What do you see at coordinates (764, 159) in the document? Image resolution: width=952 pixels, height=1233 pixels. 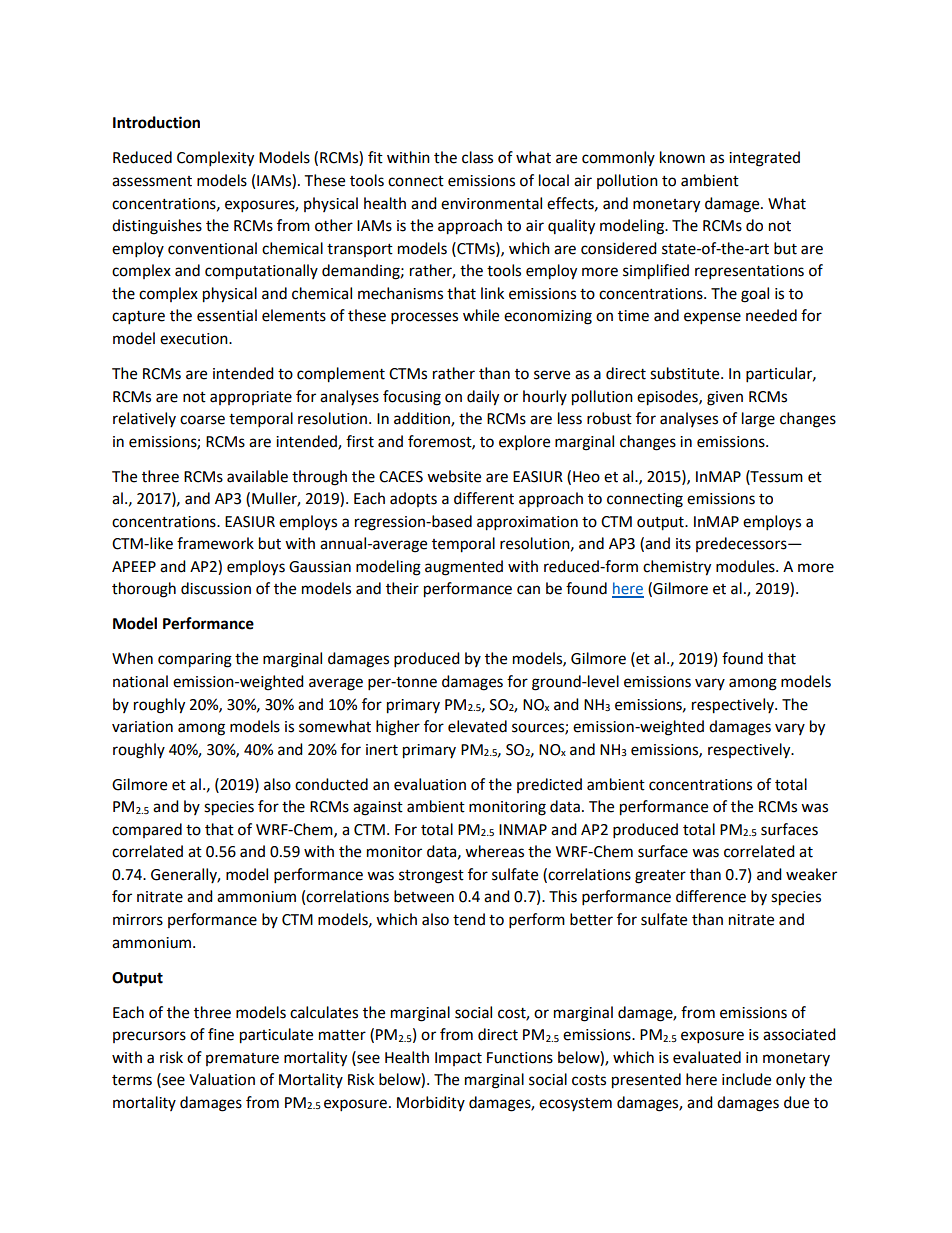 I see `integrated` at bounding box center [764, 159].
